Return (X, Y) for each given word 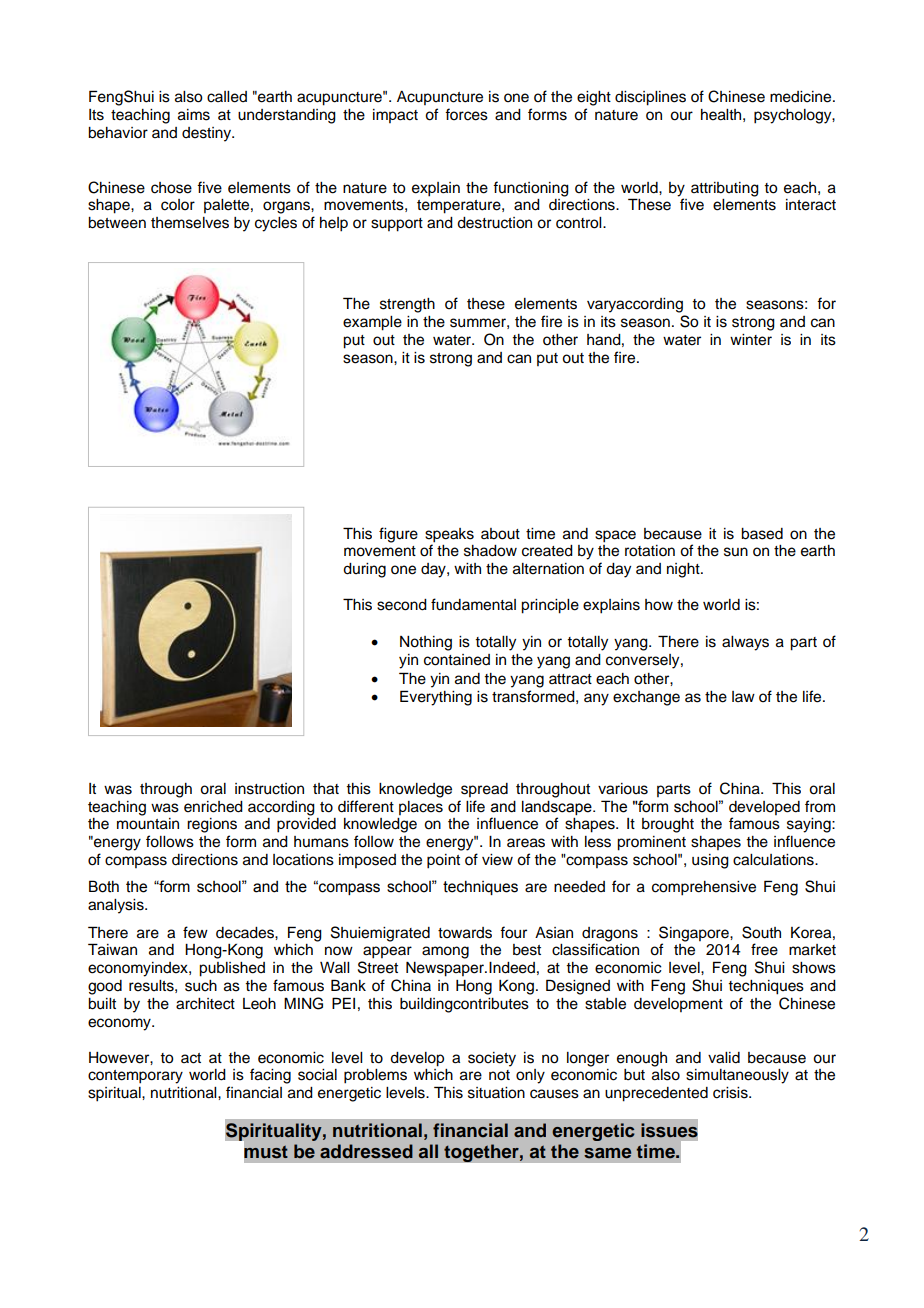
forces (466, 114)
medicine (802, 97)
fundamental (473, 604)
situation (496, 1093)
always (745, 643)
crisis (731, 1093)
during (364, 570)
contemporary (135, 1077)
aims (194, 115)
